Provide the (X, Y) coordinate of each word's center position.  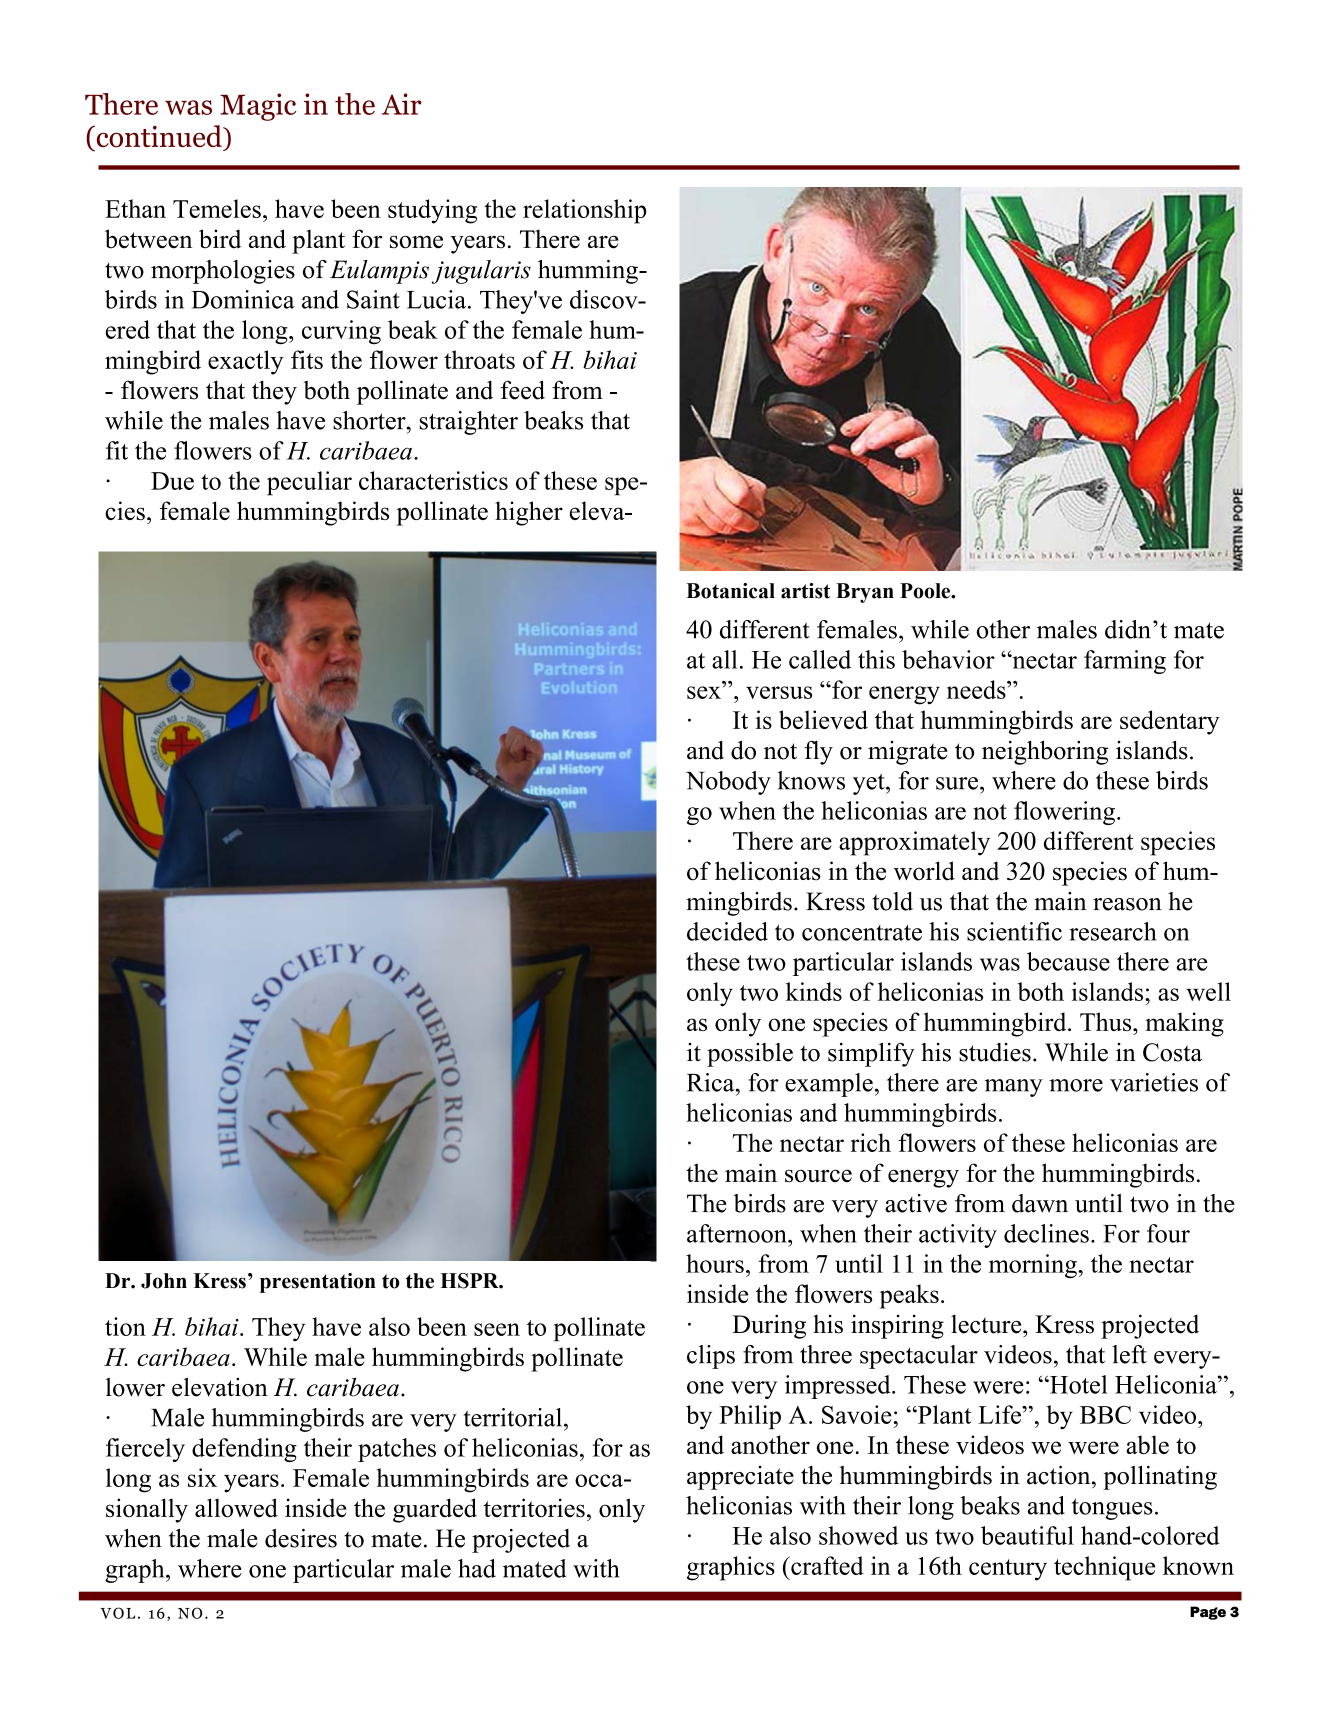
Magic (258, 107)
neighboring (1045, 753)
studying (432, 211)
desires (301, 1538)
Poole (926, 591)
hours (715, 1263)
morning (1034, 1266)
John (164, 1281)
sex (704, 692)
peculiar (309, 483)
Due (172, 481)
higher (529, 513)
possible (750, 1055)
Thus (1107, 1021)
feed (523, 390)
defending (244, 1450)
